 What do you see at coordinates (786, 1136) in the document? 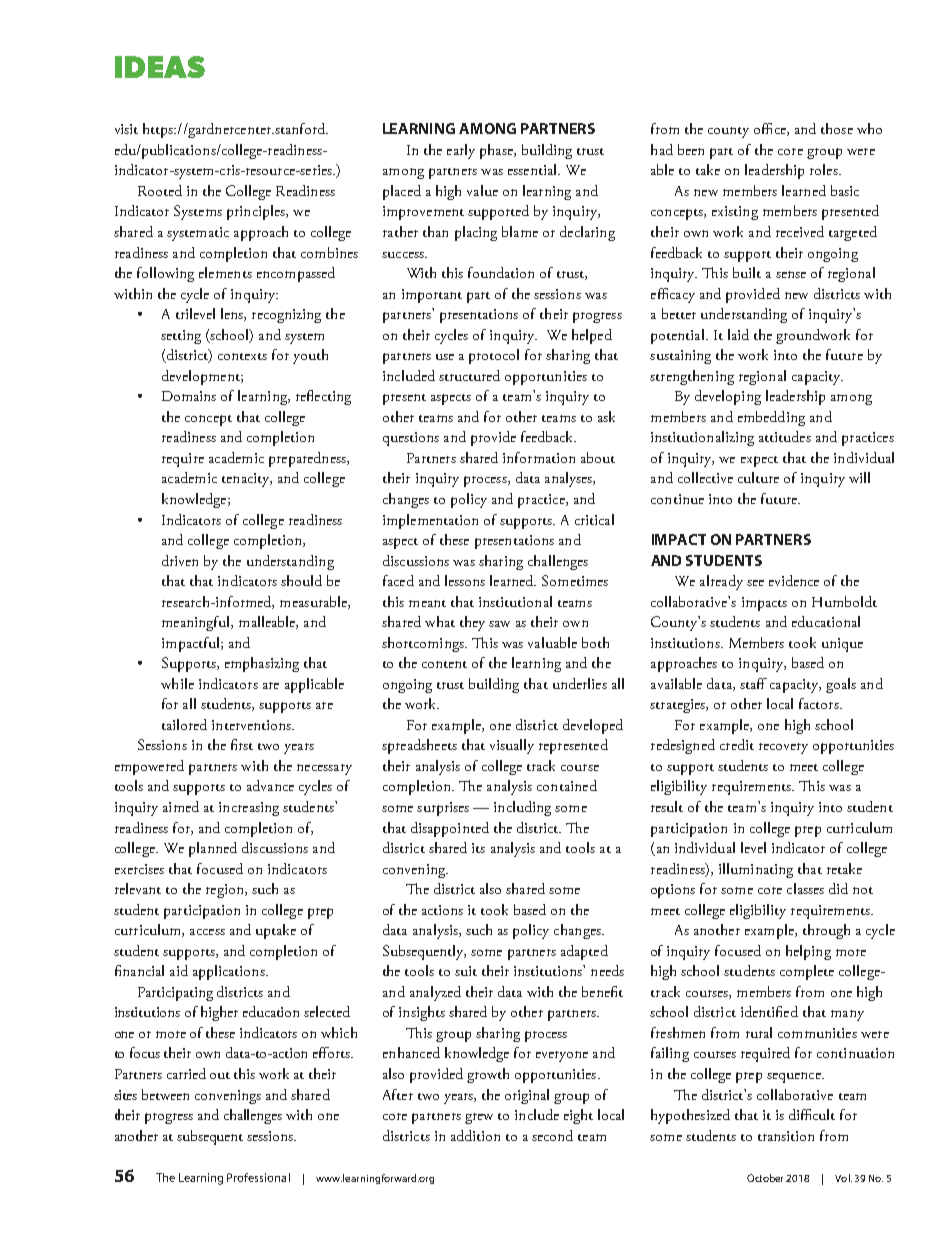
I see `transition` at bounding box center [786, 1136].
